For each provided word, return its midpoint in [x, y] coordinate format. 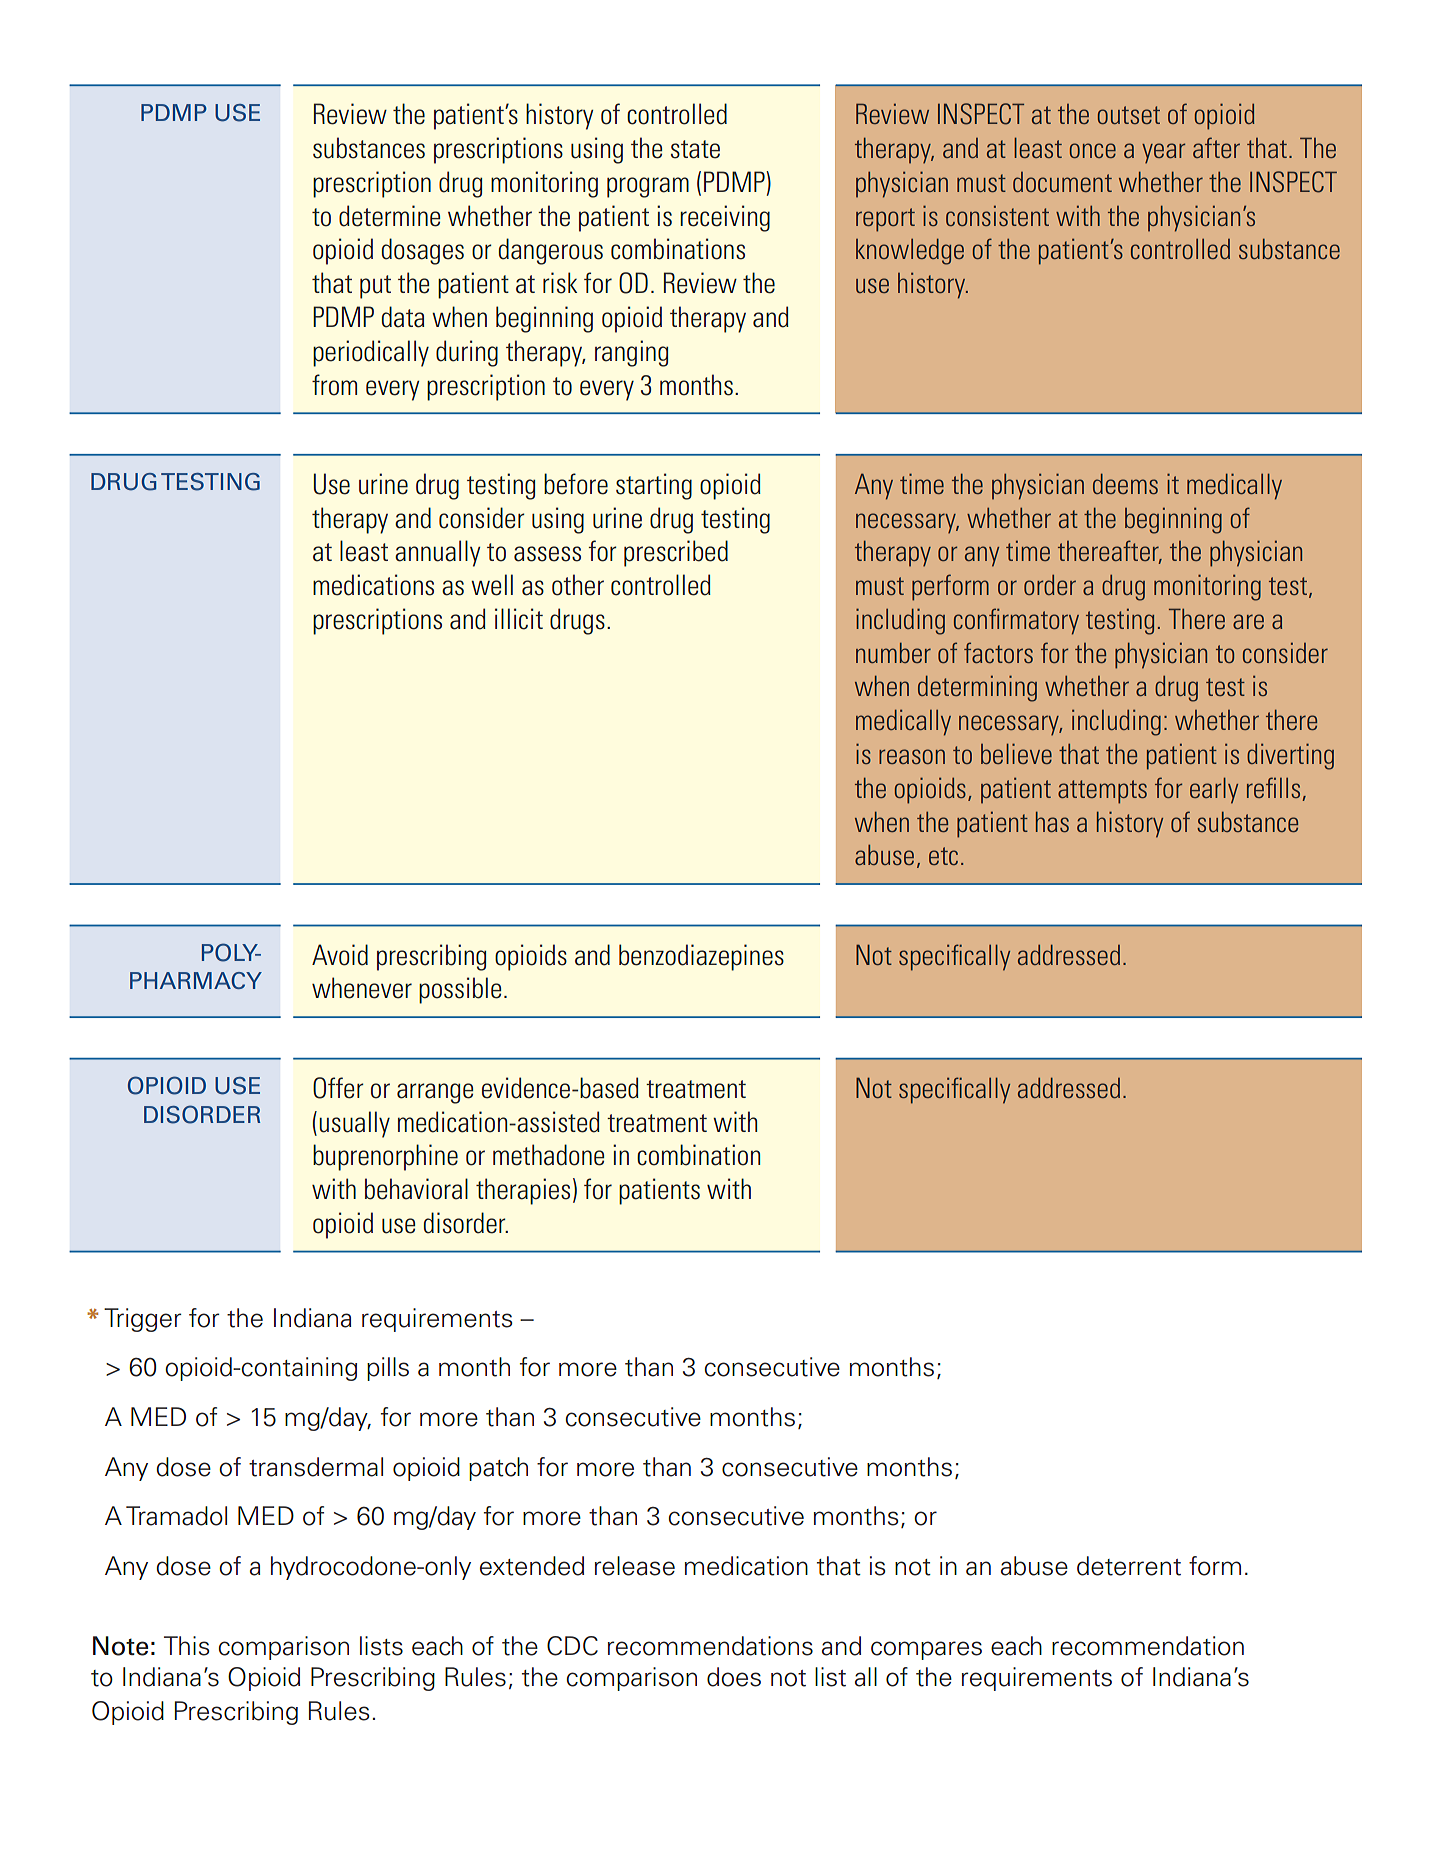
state [695, 149]
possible [460, 990]
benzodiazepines [701, 957]
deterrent [1129, 1566]
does [734, 1677]
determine [390, 216]
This [187, 1646]
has [1052, 821]
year [1163, 153]
